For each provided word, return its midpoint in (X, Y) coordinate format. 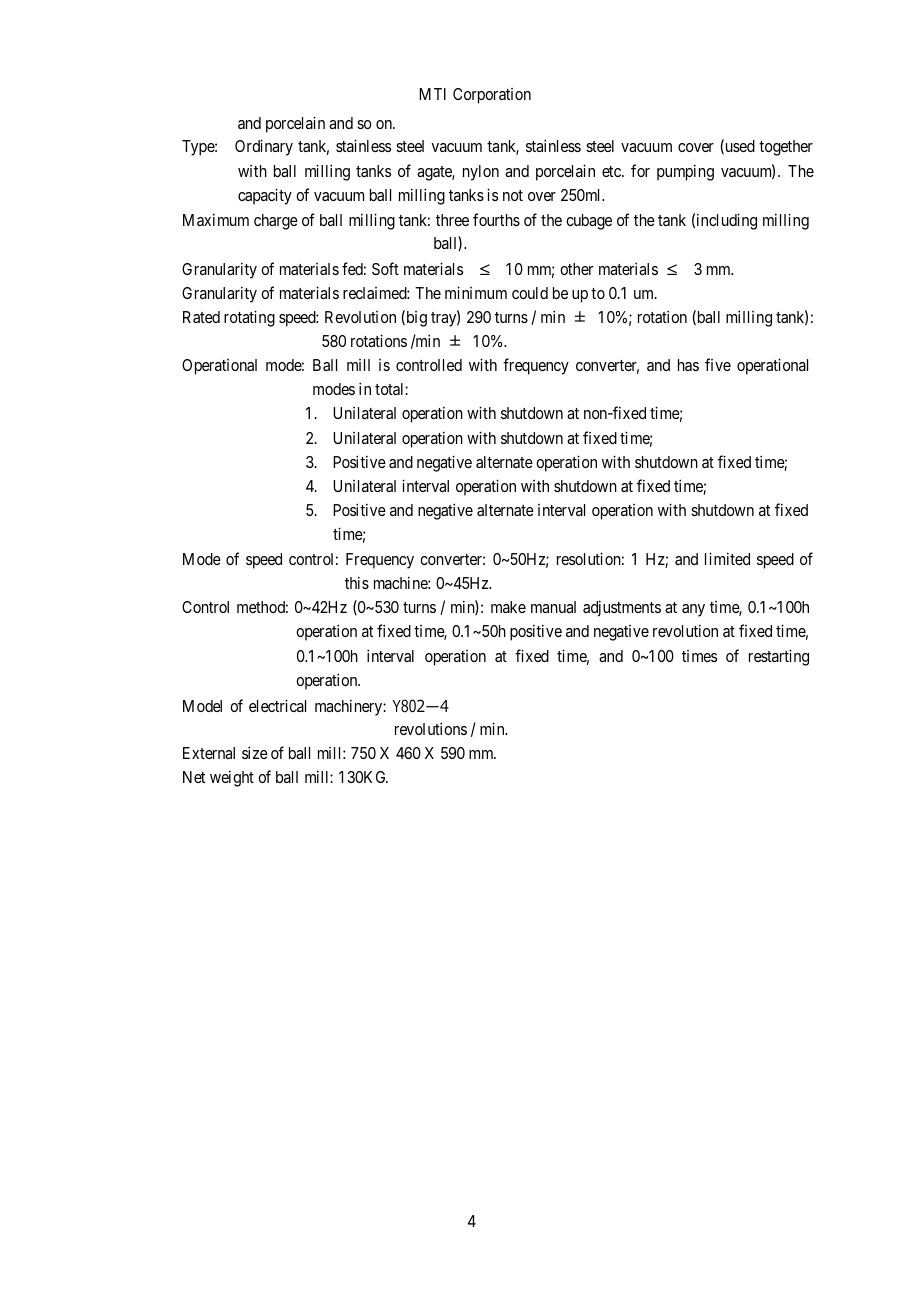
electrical (277, 705)
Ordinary (264, 147)
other (576, 269)
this (357, 582)
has (688, 365)
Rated (201, 317)
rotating (249, 318)
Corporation (492, 96)
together (786, 148)
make (508, 607)
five (718, 364)
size (255, 752)
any (693, 610)
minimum (476, 292)
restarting (779, 657)
